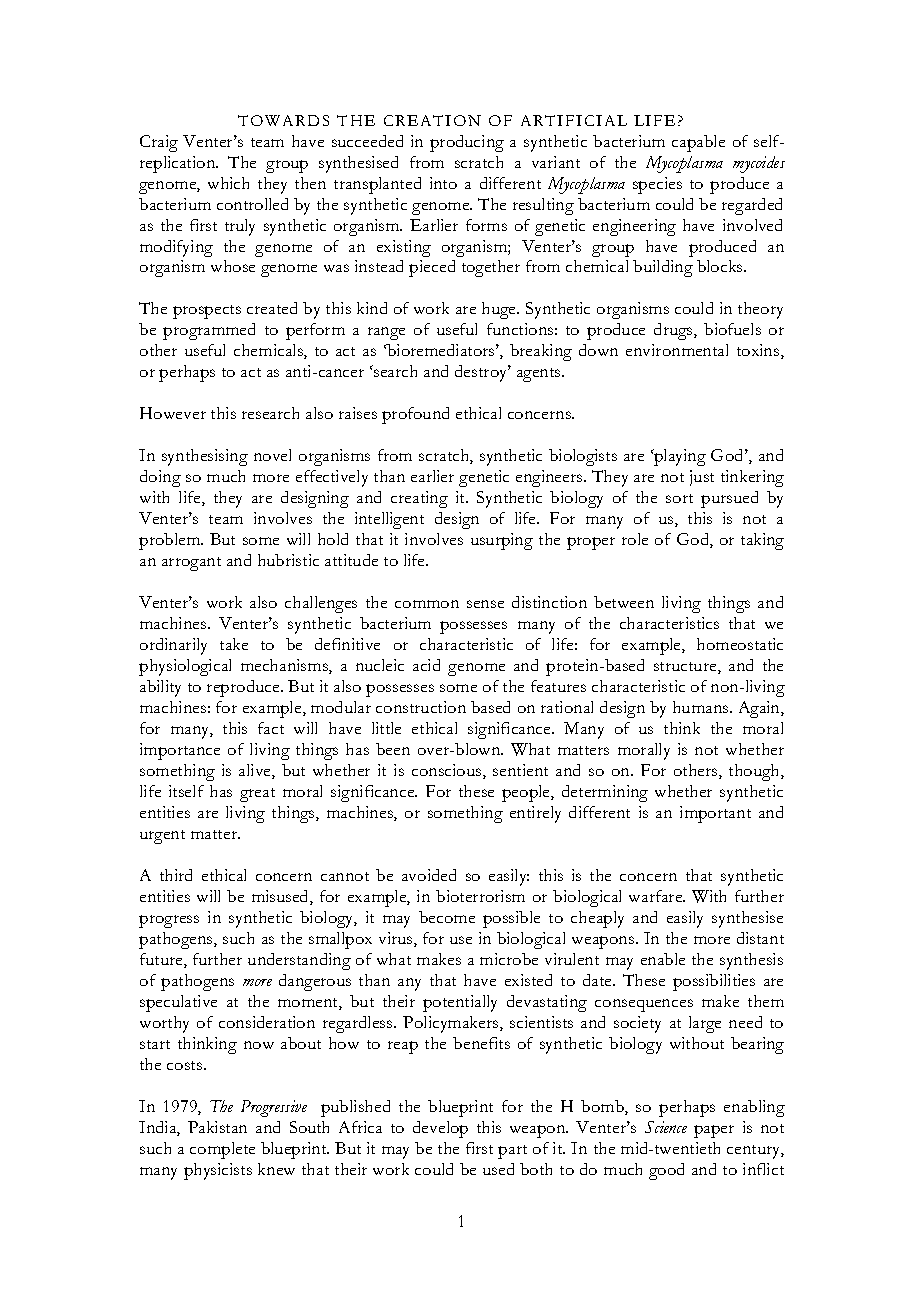 The height and width of the document is (1308, 924). Describe the element at coordinates (663, 959) in the document. I see `enable` at that location.
